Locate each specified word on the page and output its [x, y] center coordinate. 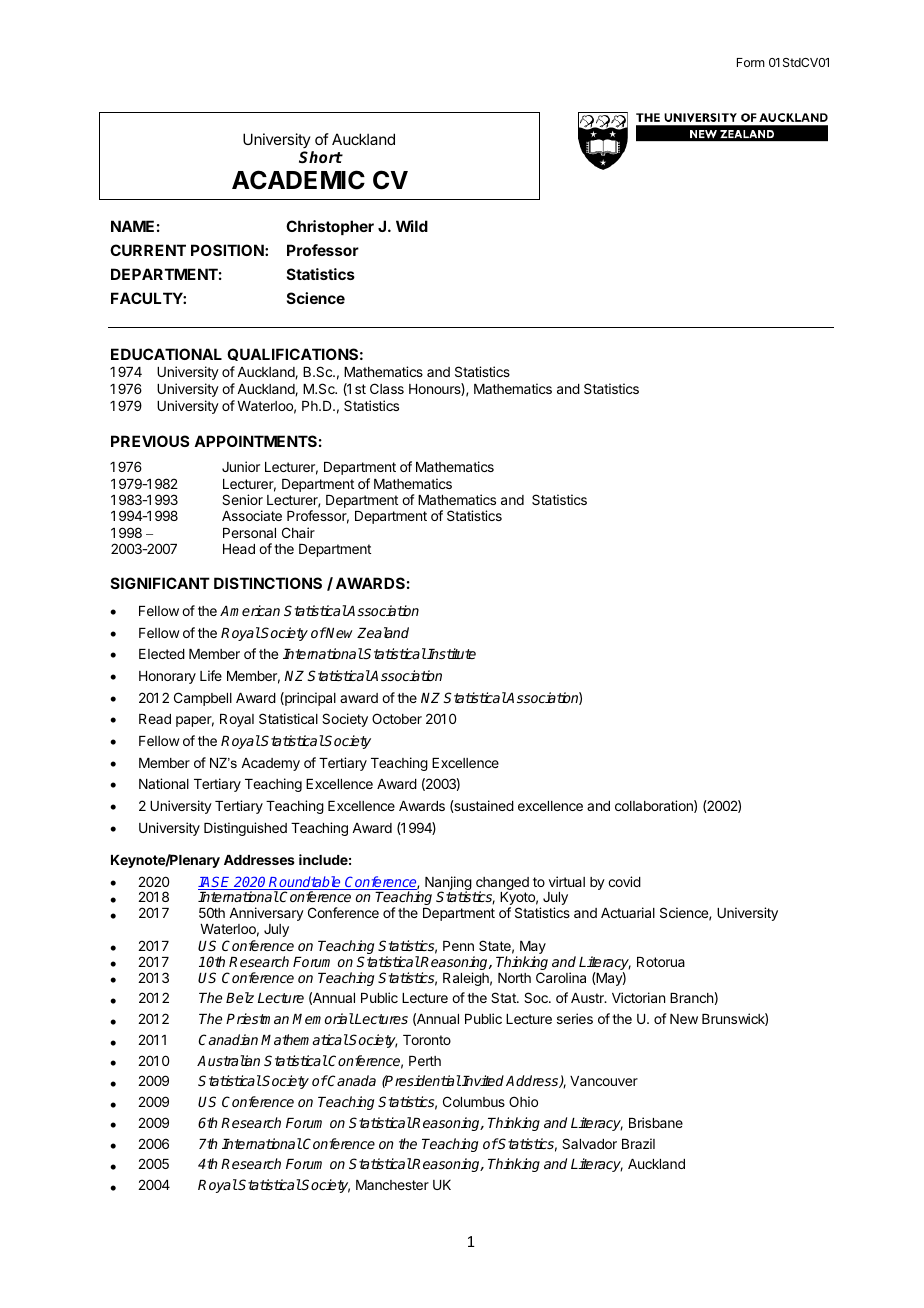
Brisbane [656, 1122]
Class [387, 388]
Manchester [392, 1185]
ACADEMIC [298, 180]
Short [321, 157]
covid [624, 881]
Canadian [228, 1039]
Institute [451, 653]
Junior [241, 466]
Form [751, 62]
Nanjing [448, 884]
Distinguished [245, 829]
